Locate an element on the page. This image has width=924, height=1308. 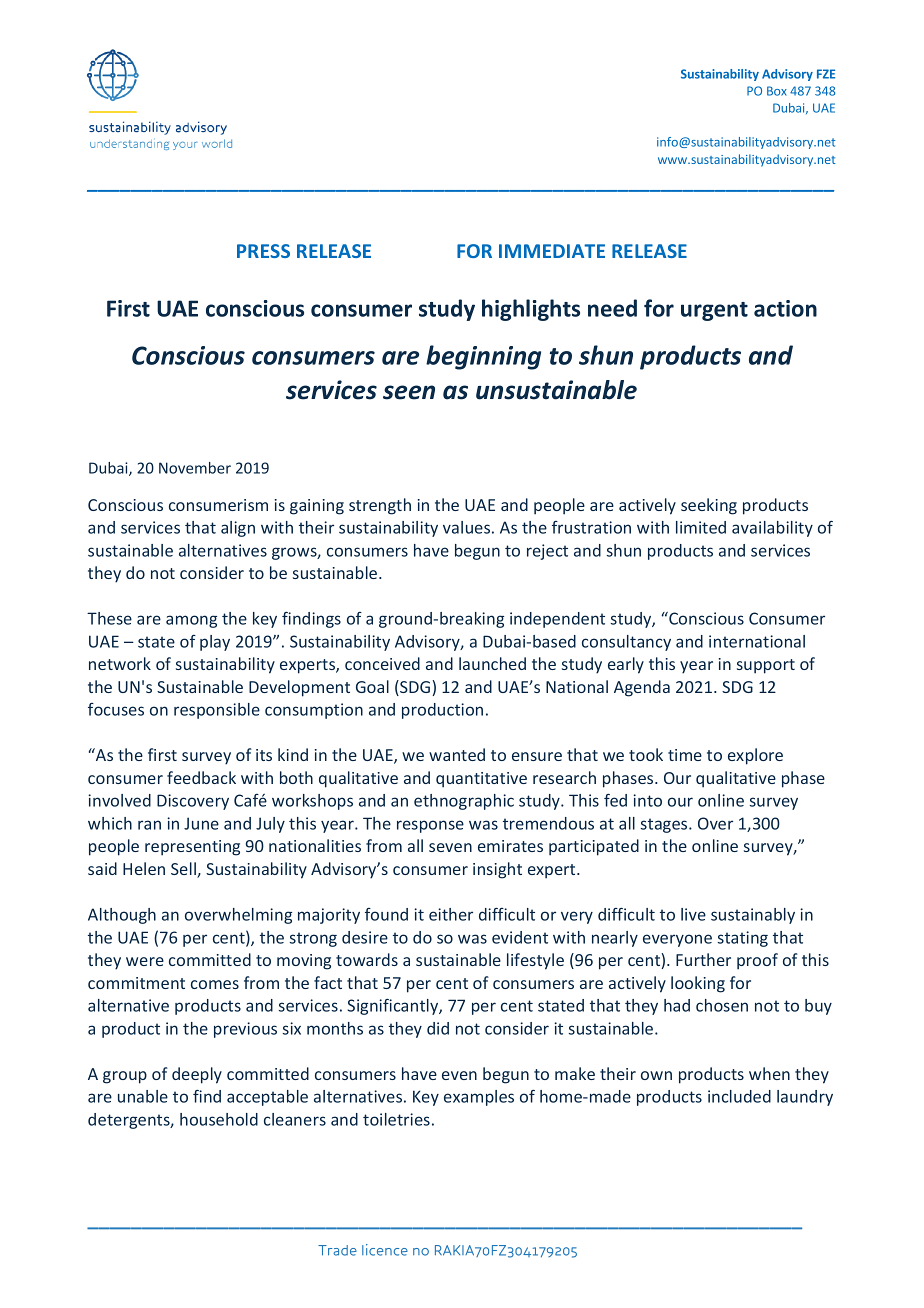
IMMEDIATE is located at coordinates (552, 251).
